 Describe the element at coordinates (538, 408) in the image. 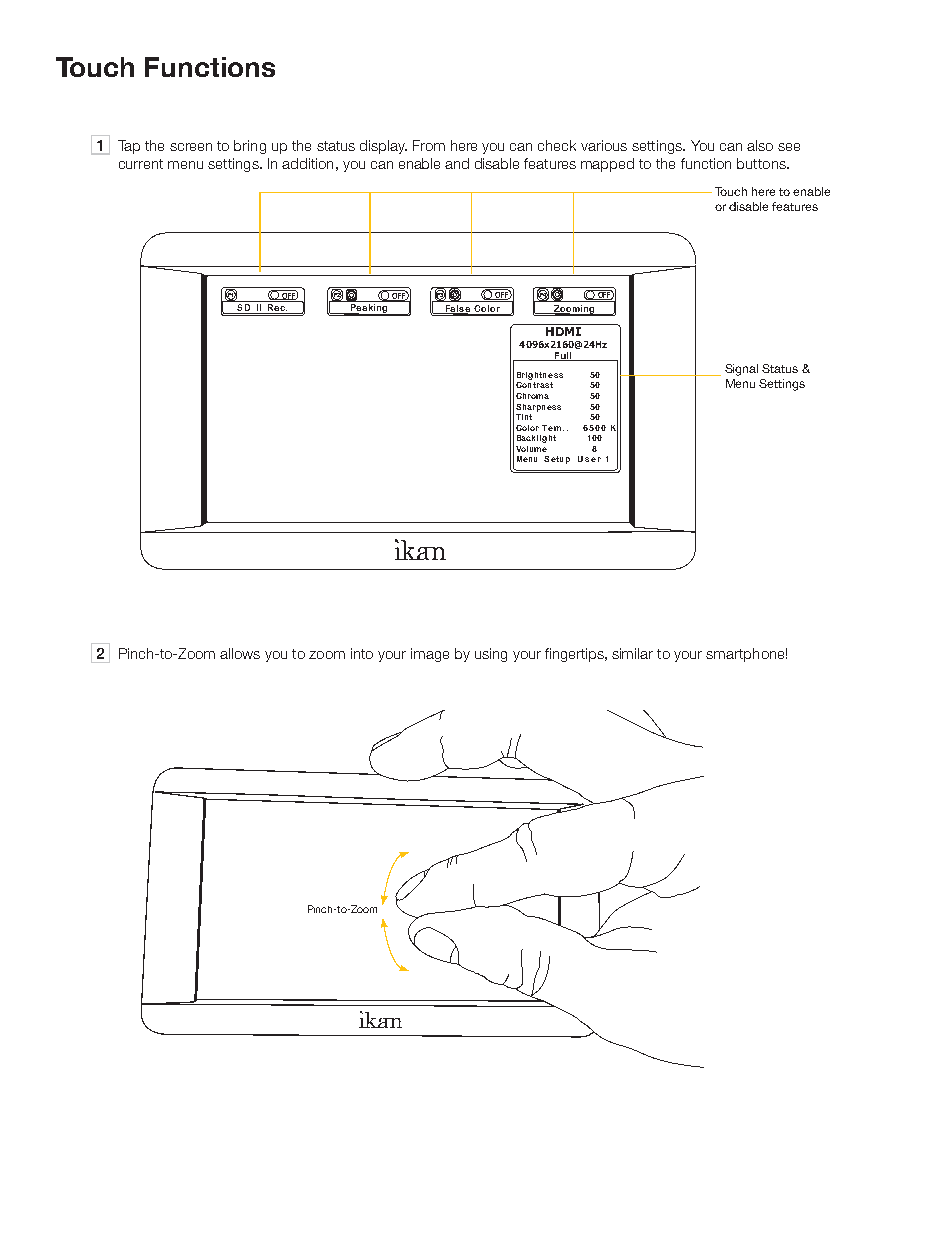

I see `Sharpness` at that location.
